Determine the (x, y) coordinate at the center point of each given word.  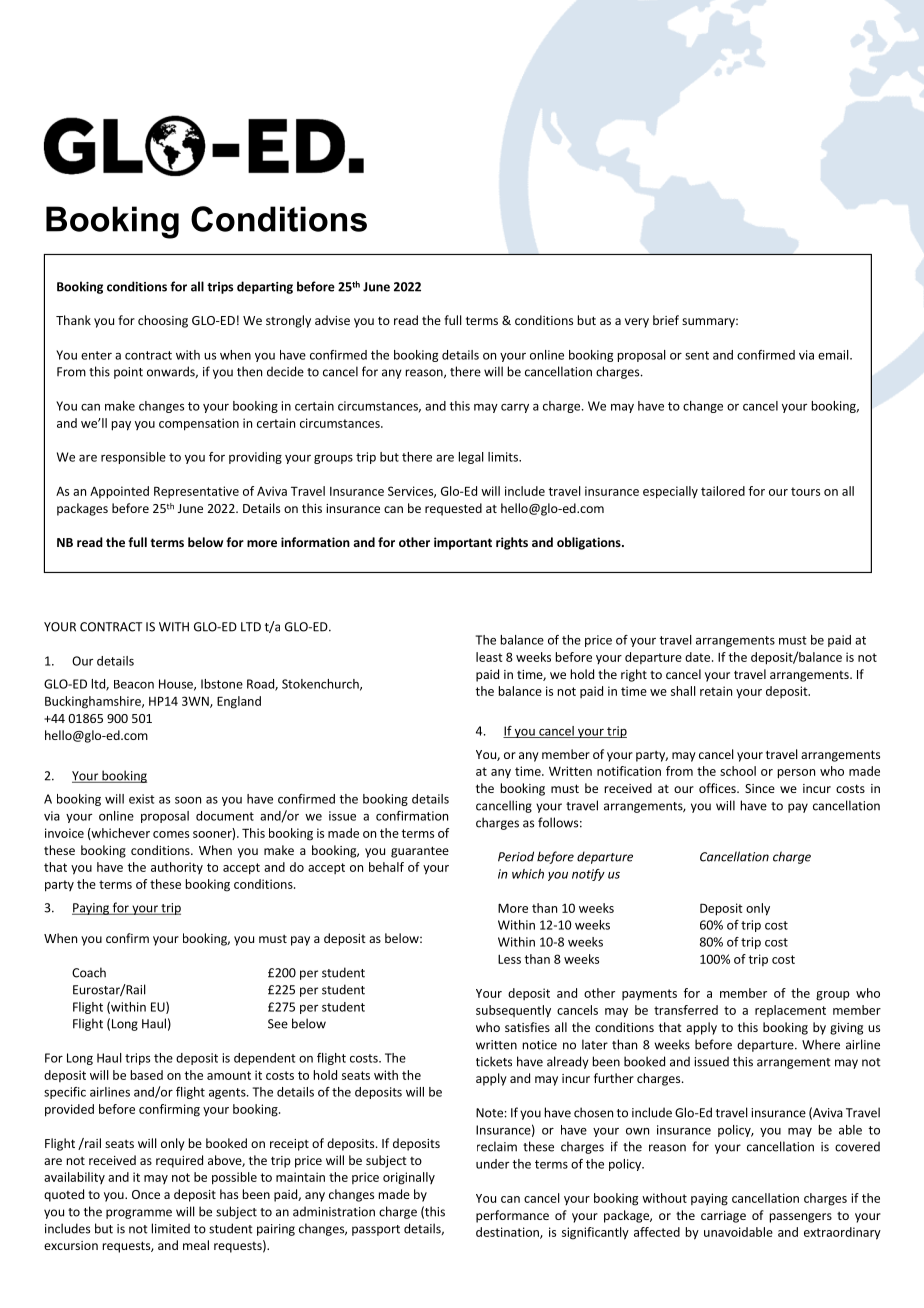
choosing (163, 321)
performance (512, 1216)
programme (139, 1214)
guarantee (420, 852)
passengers (801, 1218)
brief (666, 320)
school (738, 771)
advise (332, 320)
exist (142, 799)
